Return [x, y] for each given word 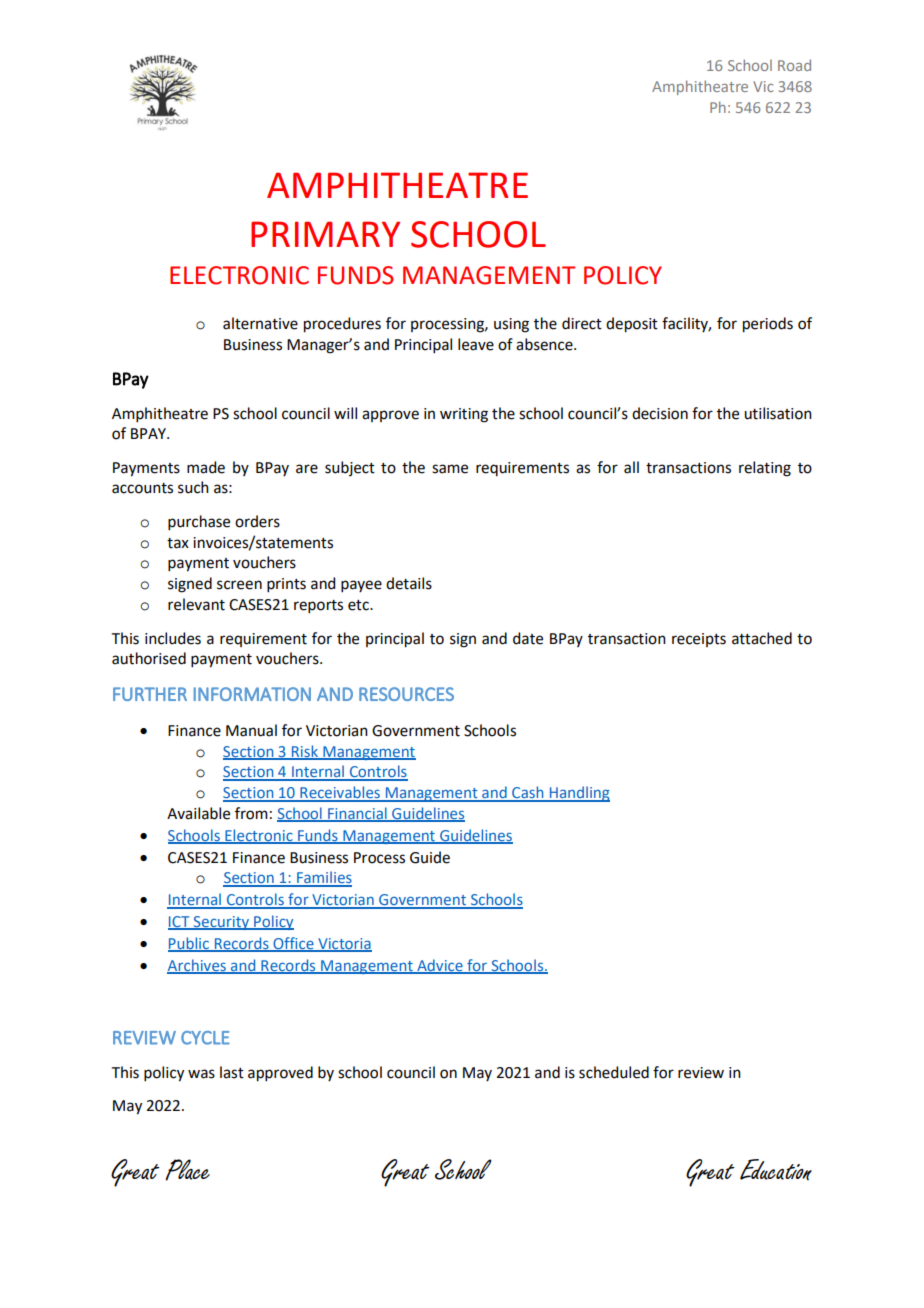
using [511, 325]
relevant [196, 604]
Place [187, 1170]
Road [794, 65]
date [528, 638]
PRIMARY [325, 234]
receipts [699, 640]
